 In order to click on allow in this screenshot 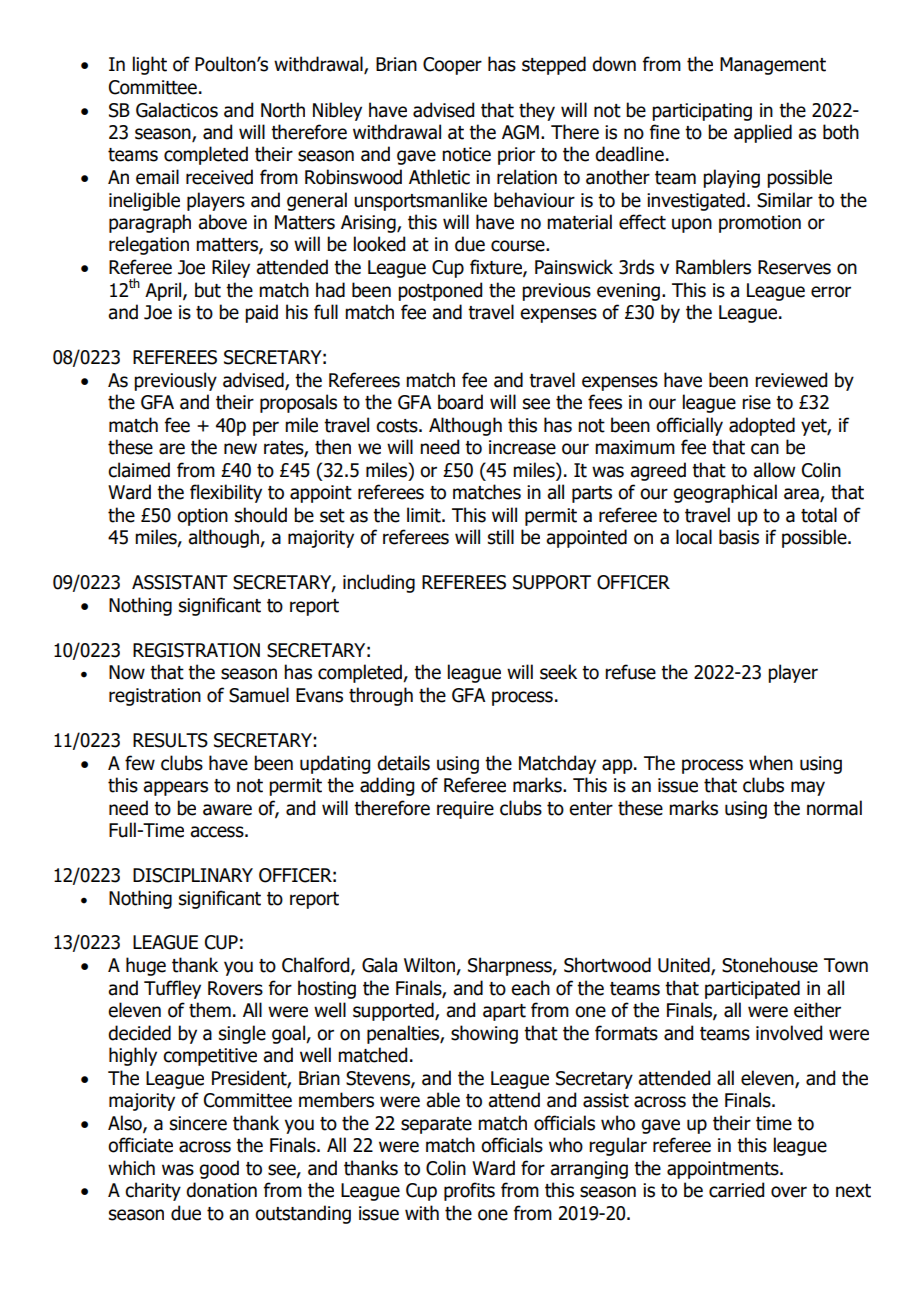, I will do `click(774, 470)`.
